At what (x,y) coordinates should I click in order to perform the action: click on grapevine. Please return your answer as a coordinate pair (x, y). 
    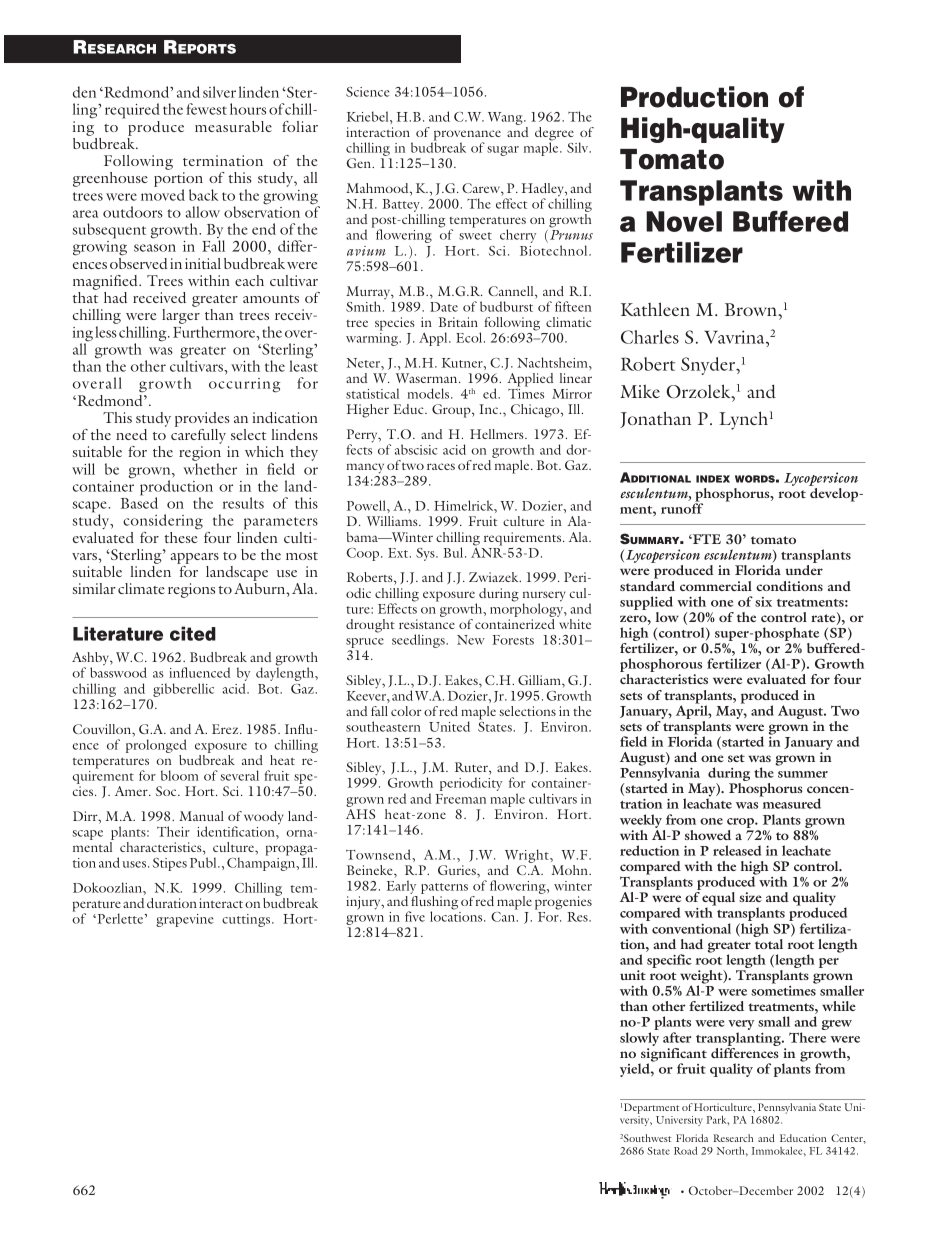
    Looking at the image, I should click on (185, 920).
